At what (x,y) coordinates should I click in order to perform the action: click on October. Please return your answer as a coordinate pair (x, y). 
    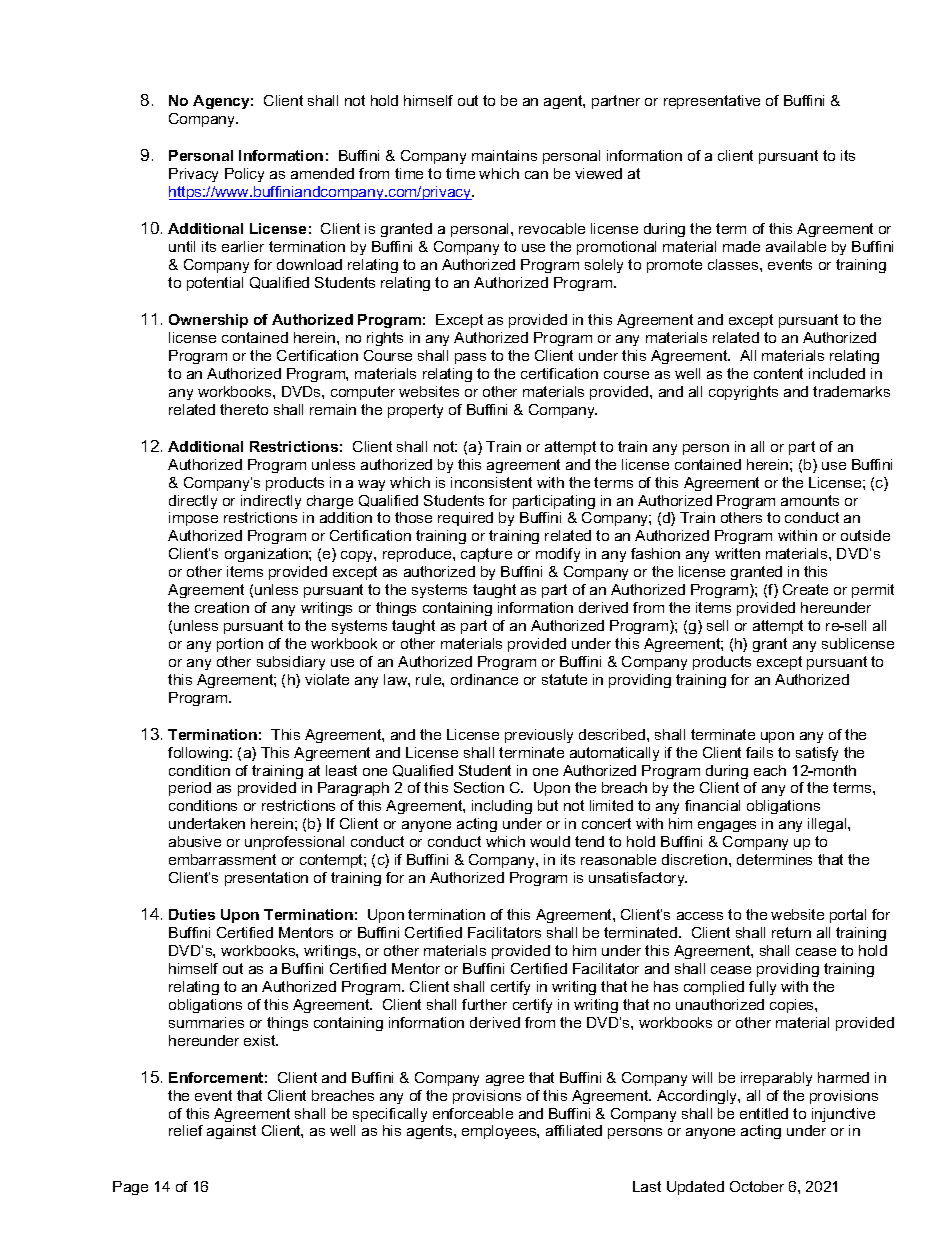
    Looking at the image, I should click on (757, 1186).
